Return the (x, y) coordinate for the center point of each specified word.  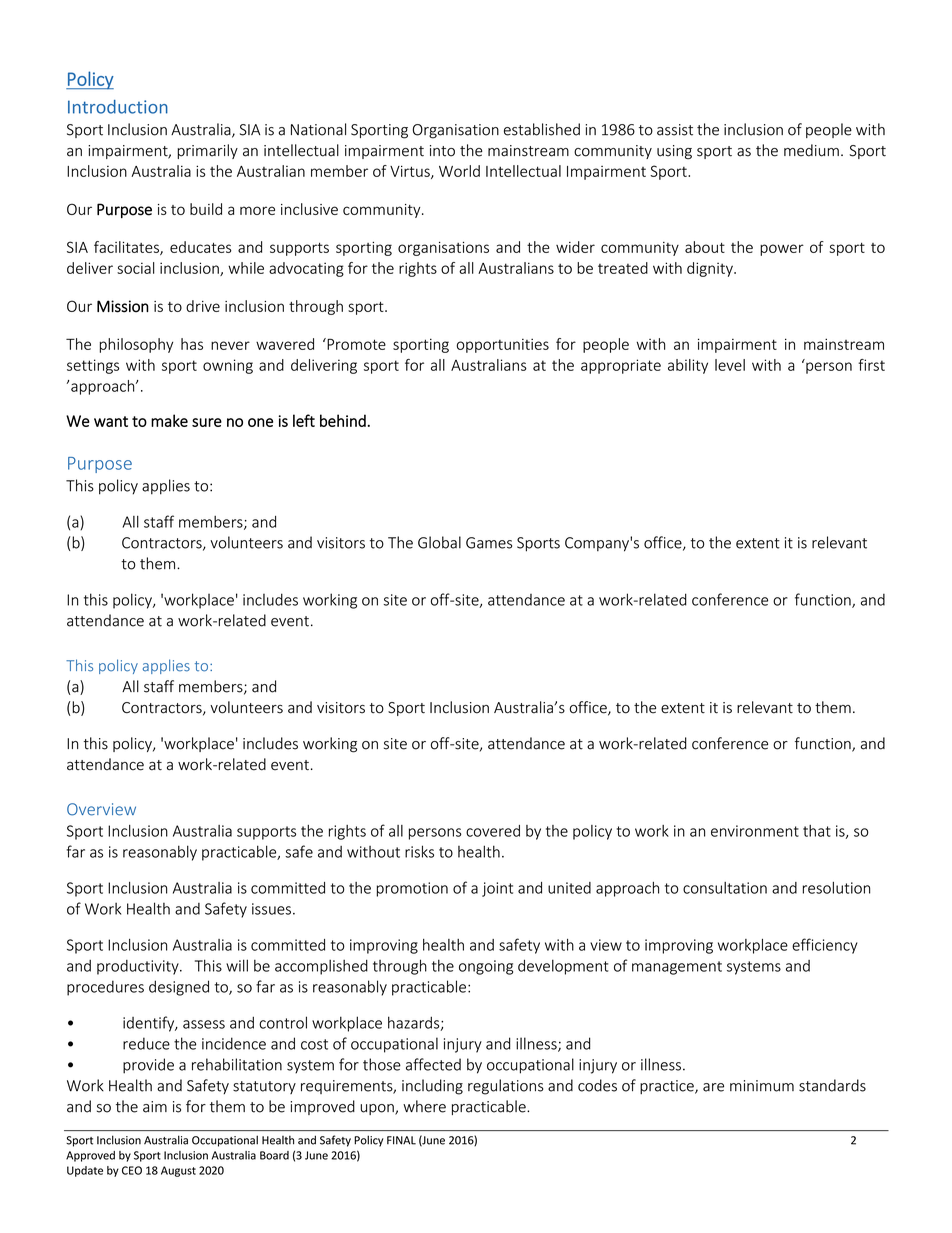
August (178, 1171)
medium (811, 150)
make (169, 420)
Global (439, 542)
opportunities (503, 345)
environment (755, 831)
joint (497, 889)
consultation (725, 888)
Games (489, 543)
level (730, 365)
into (442, 151)
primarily (207, 151)
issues (271, 909)
